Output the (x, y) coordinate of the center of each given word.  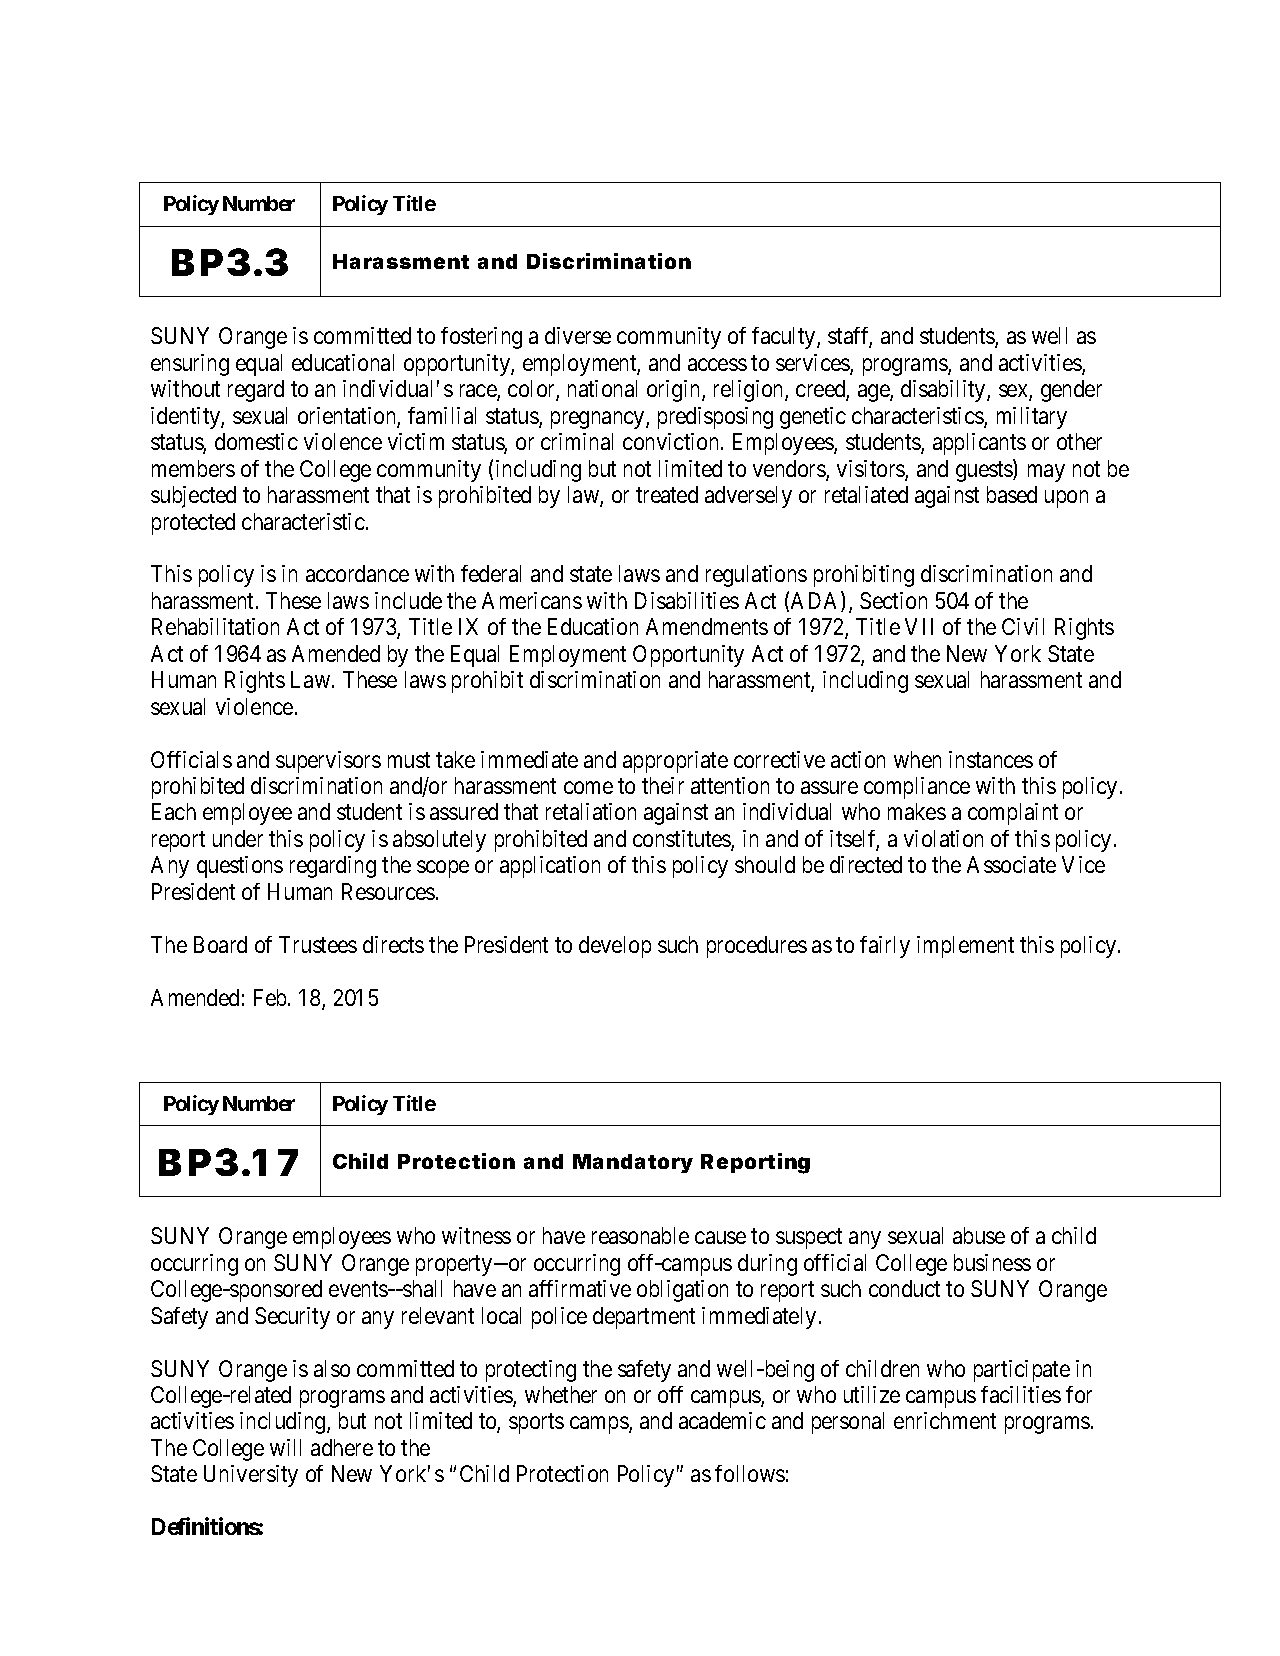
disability (944, 391)
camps (600, 1425)
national (602, 388)
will (285, 1447)
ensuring (190, 365)
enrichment (945, 1420)
